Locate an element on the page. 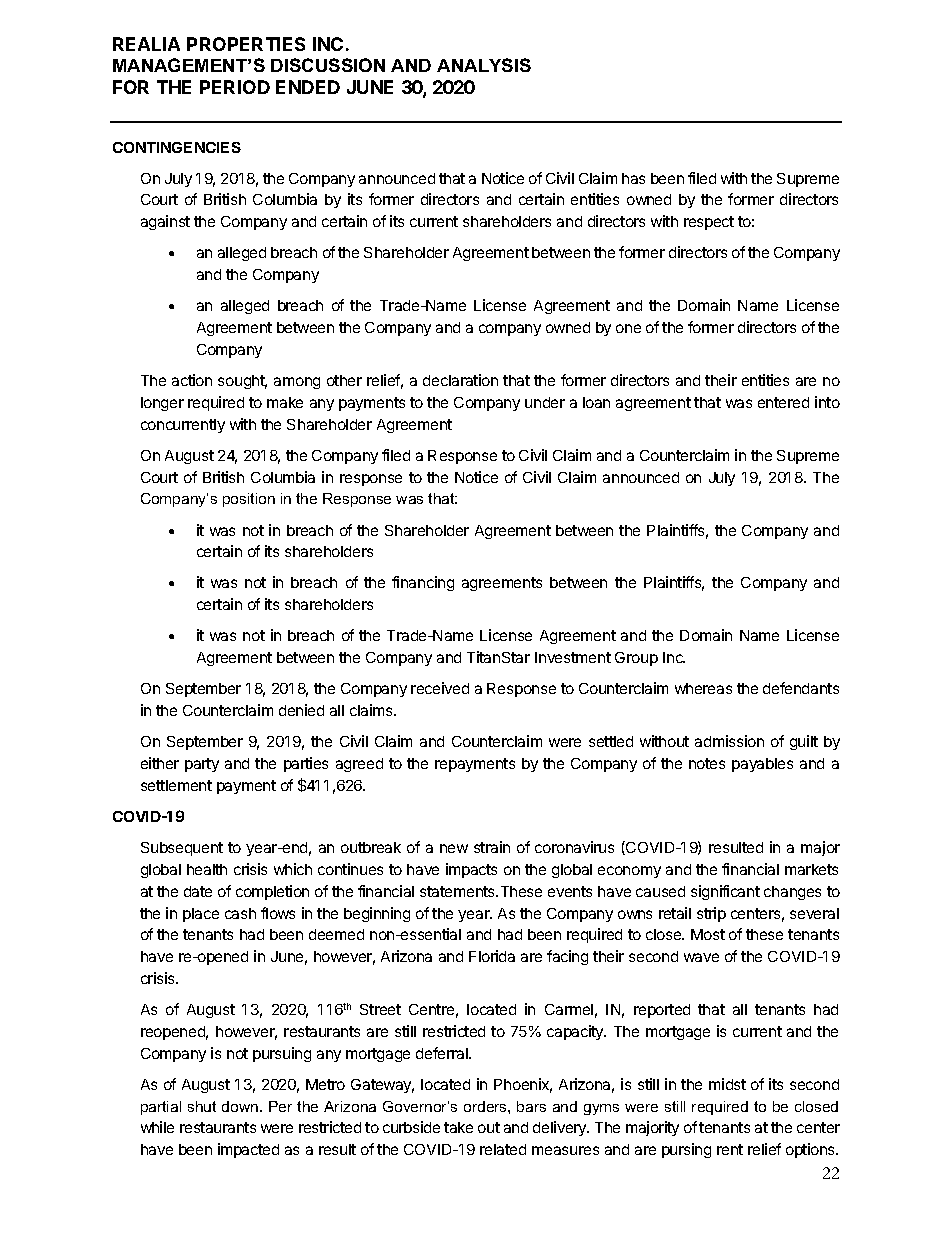 The width and height of the document is (952, 1233). action is located at coordinates (192, 380).
